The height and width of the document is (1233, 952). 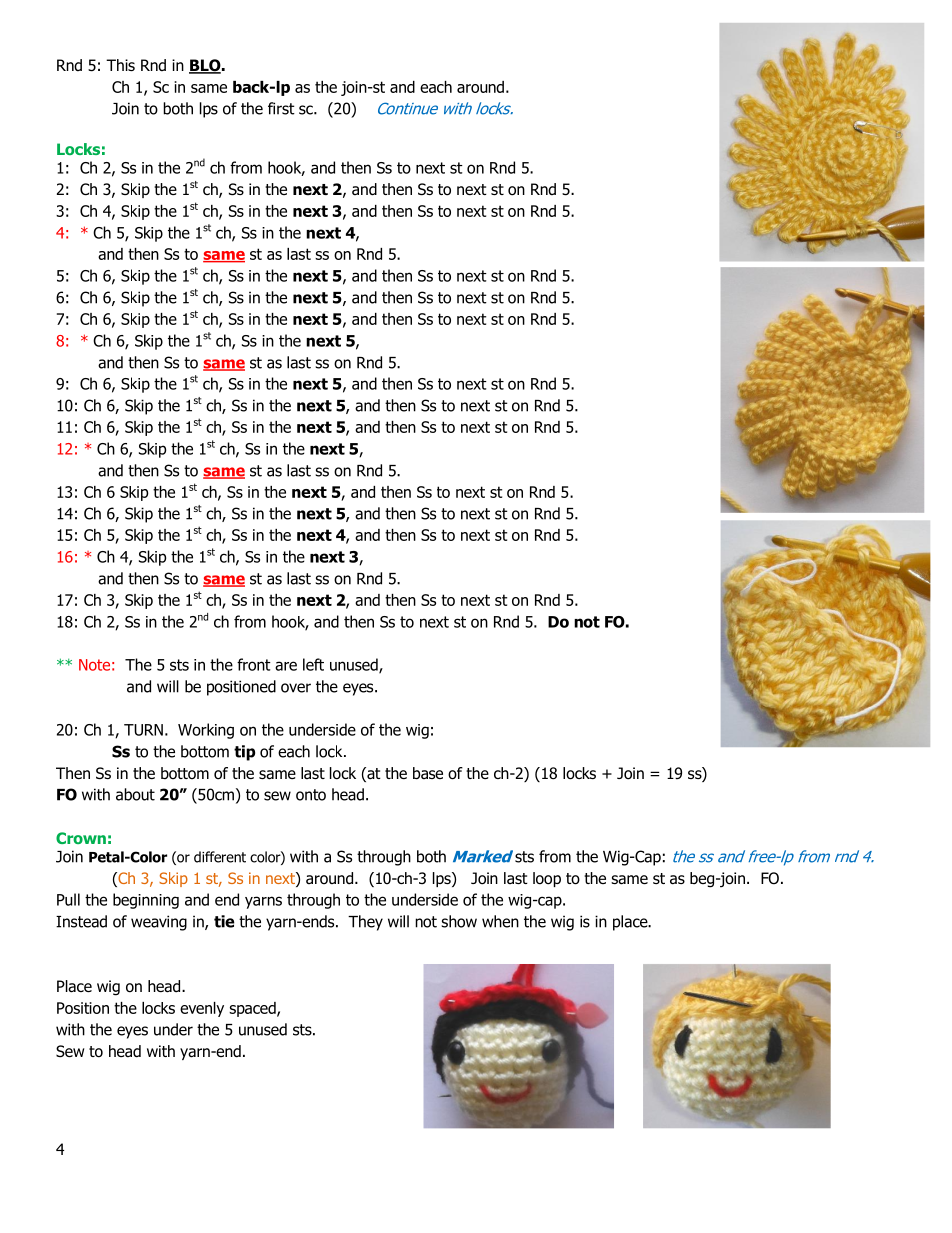 I want to click on first, so click(x=281, y=108).
